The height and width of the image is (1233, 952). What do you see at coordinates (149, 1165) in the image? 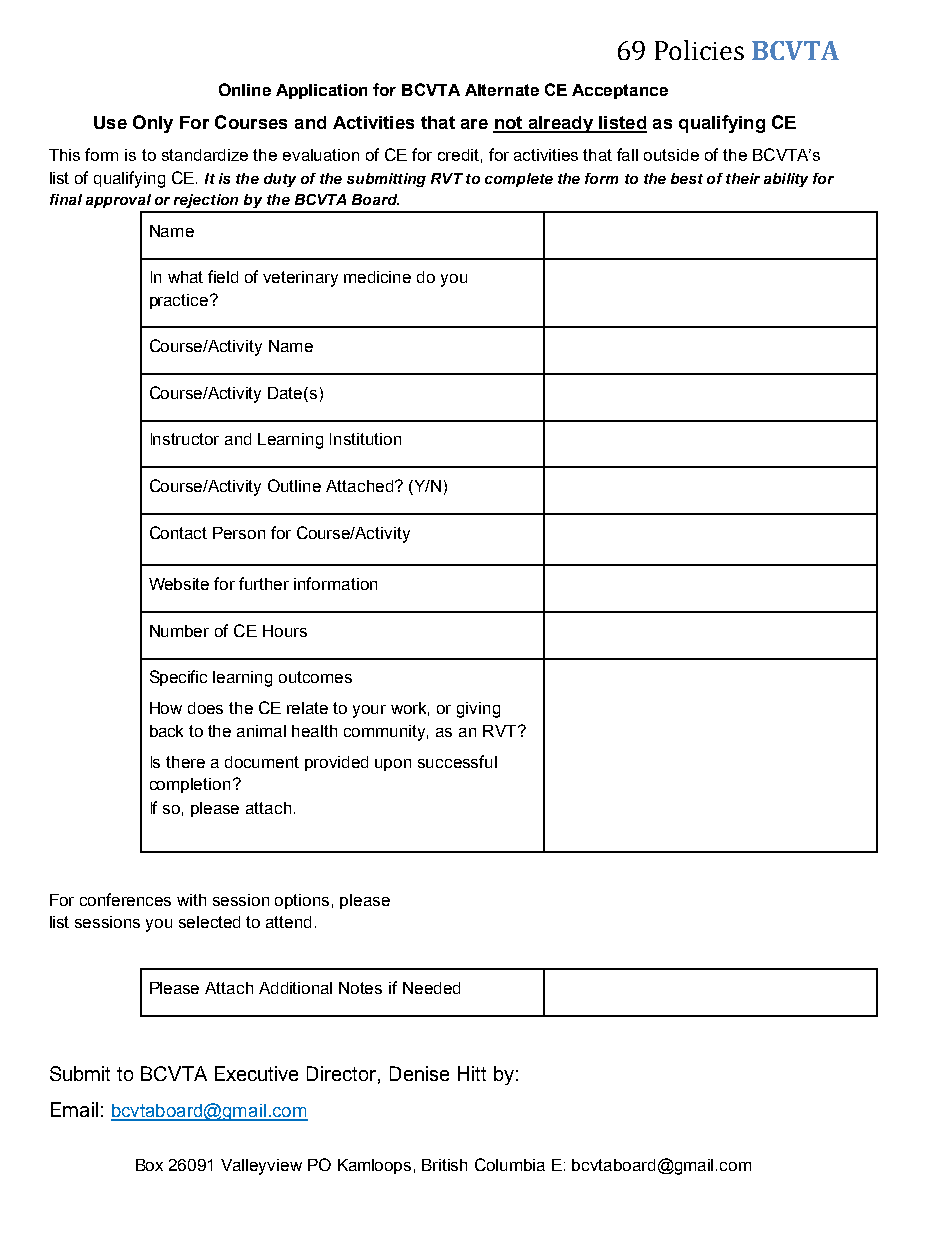
I see `Box` at bounding box center [149, 1165].
